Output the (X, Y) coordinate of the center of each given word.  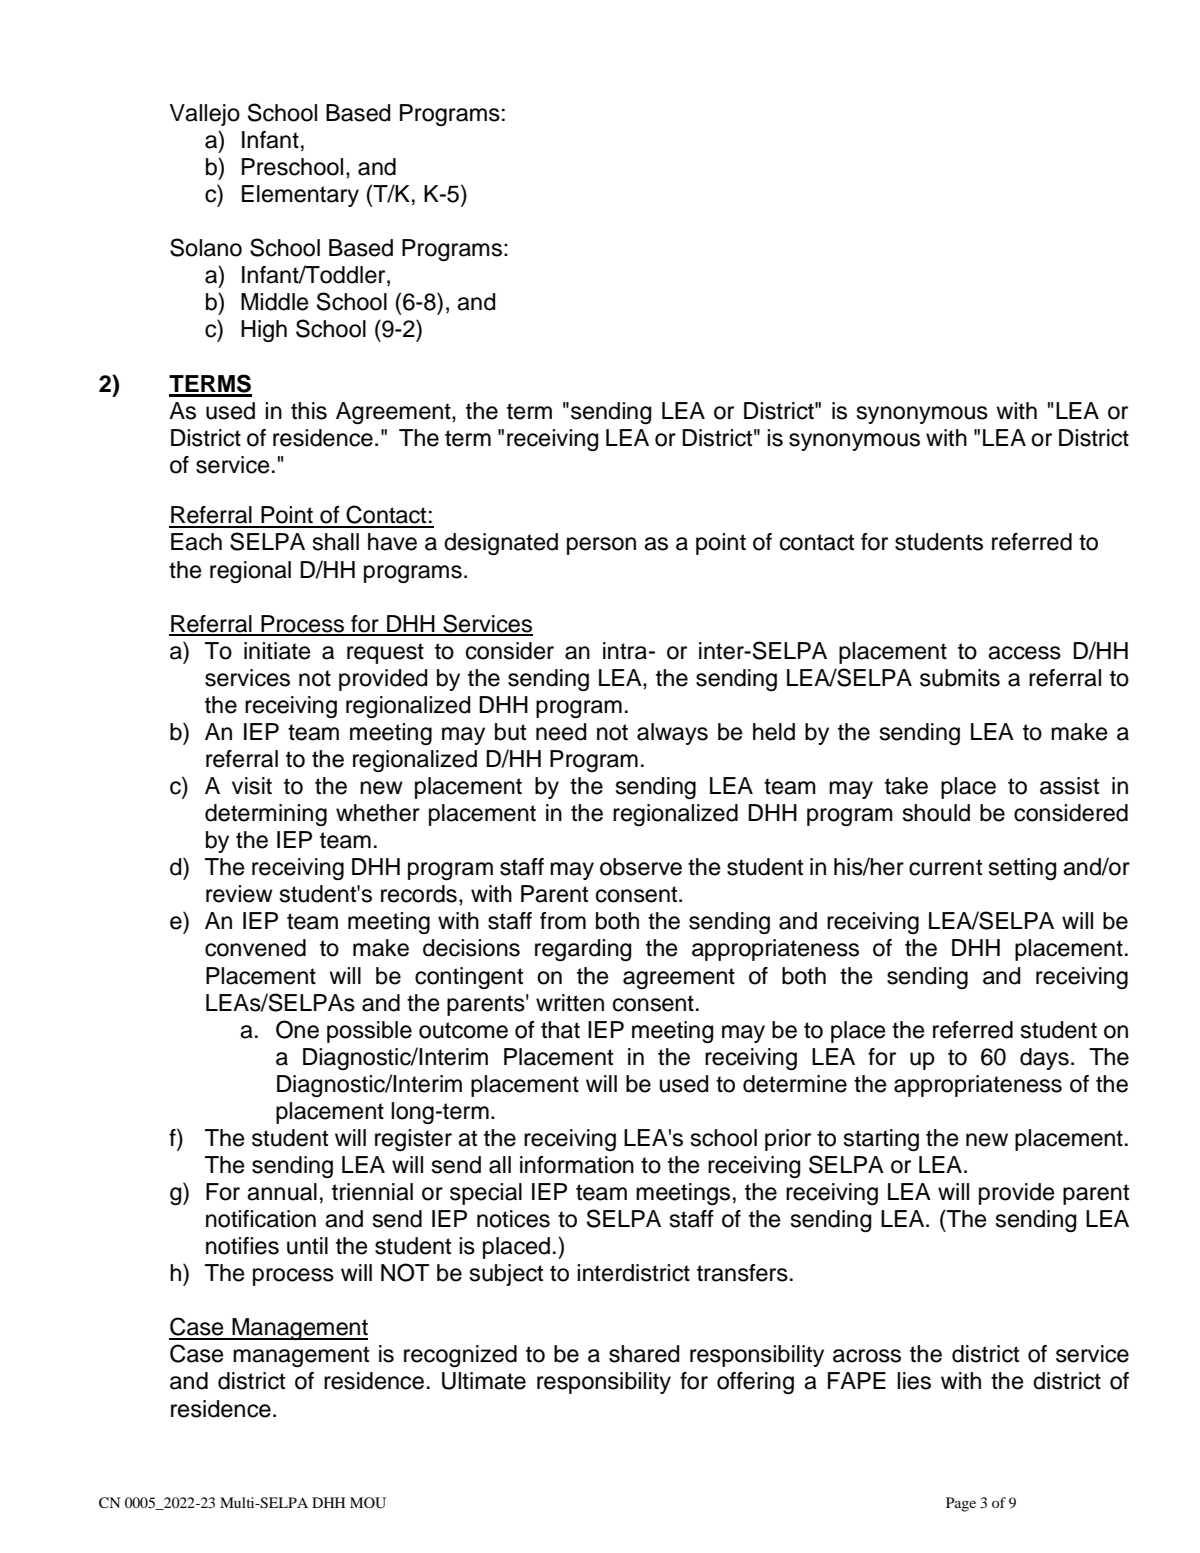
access (1024, 653)
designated (501, 544)
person (601, 546)
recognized (460, 1356)
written (570, 1003)
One (297, 1029)
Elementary (300, 196)
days (1044, 1059)
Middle (274, 302)
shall (335, 542)
